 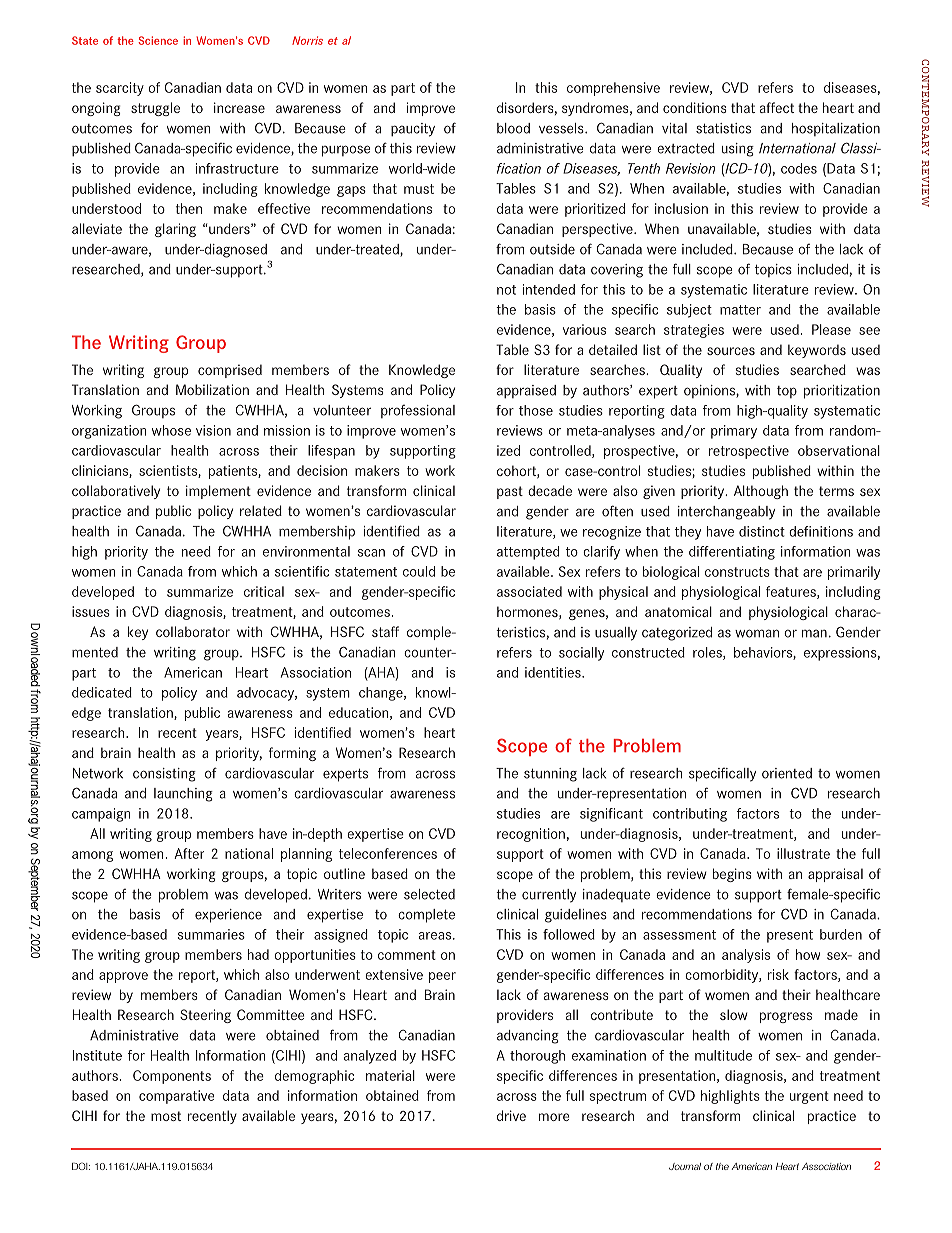 What do you see at coordinates (740, 310) in the image?
I see `matter` at bounding box center [740, 310].
